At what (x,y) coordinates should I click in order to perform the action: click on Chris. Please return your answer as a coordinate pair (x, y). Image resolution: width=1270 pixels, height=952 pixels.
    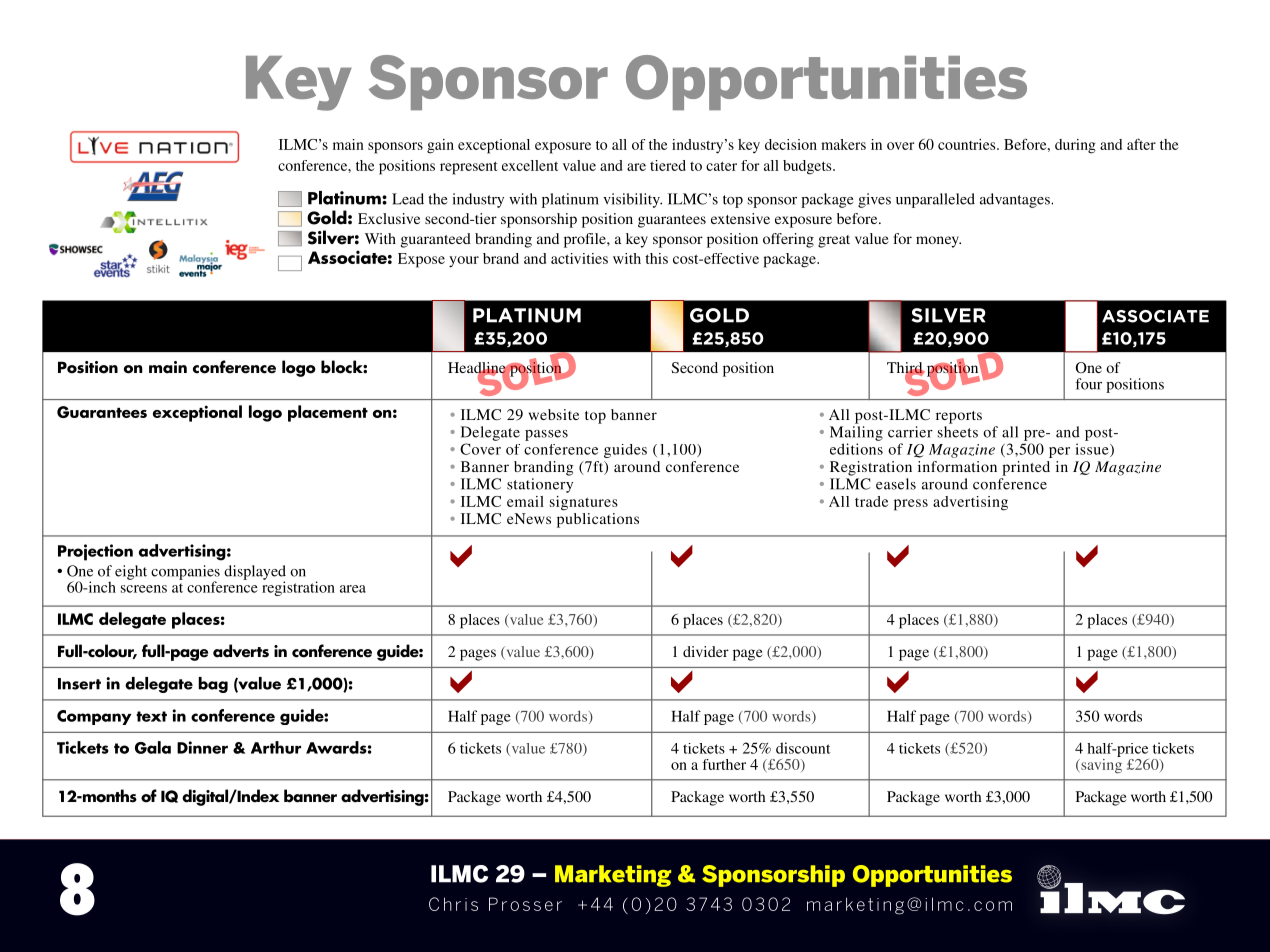
    Looking at the image, I should click on (453, 904).
